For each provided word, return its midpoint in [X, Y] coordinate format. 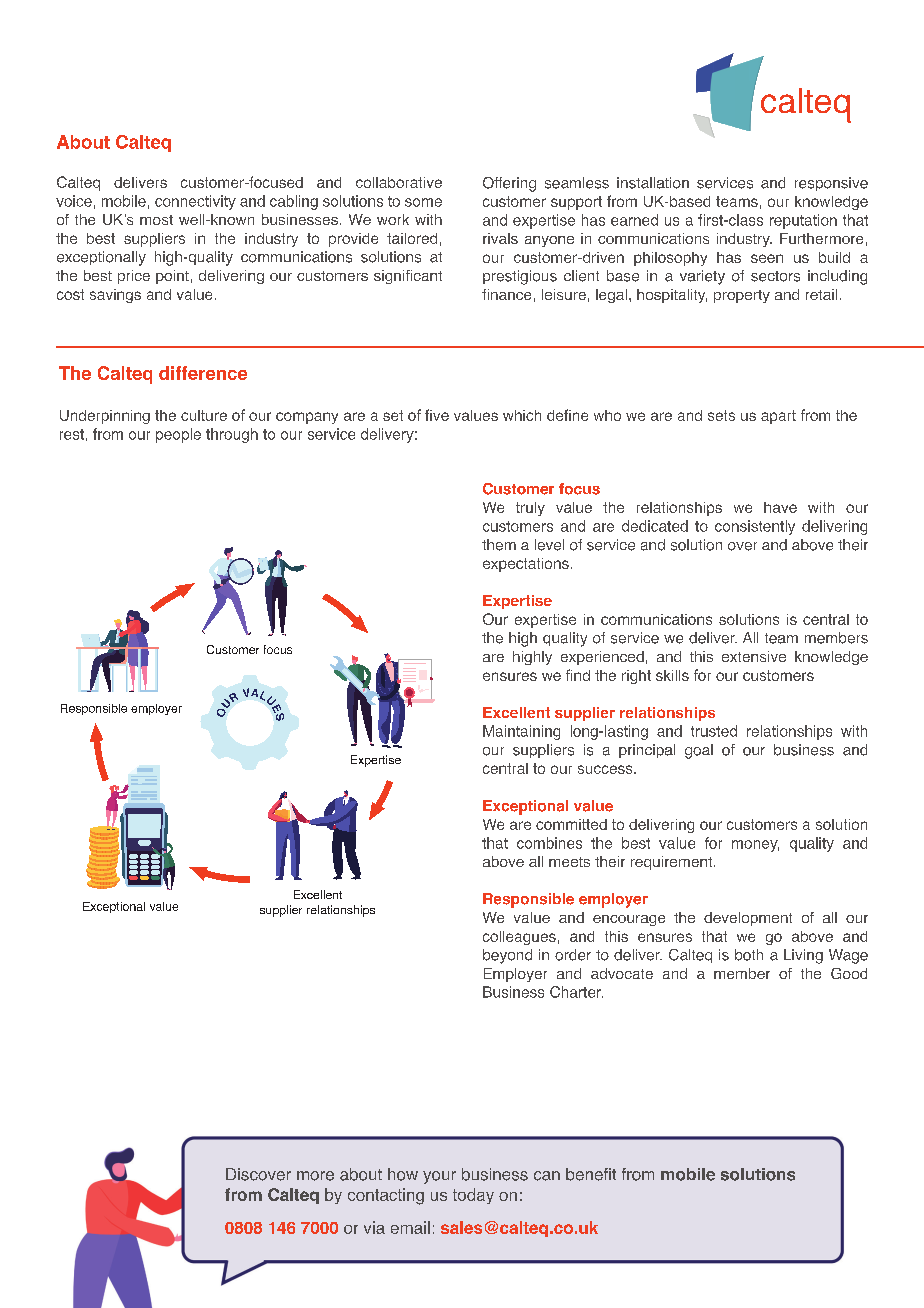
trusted [714, 731]
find [578, 675]
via [374, 1227]
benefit [591, 1174]
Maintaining [521, 732]
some [423, 202]
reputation [803, 221]
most [156, 220]
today [473, 1196]
